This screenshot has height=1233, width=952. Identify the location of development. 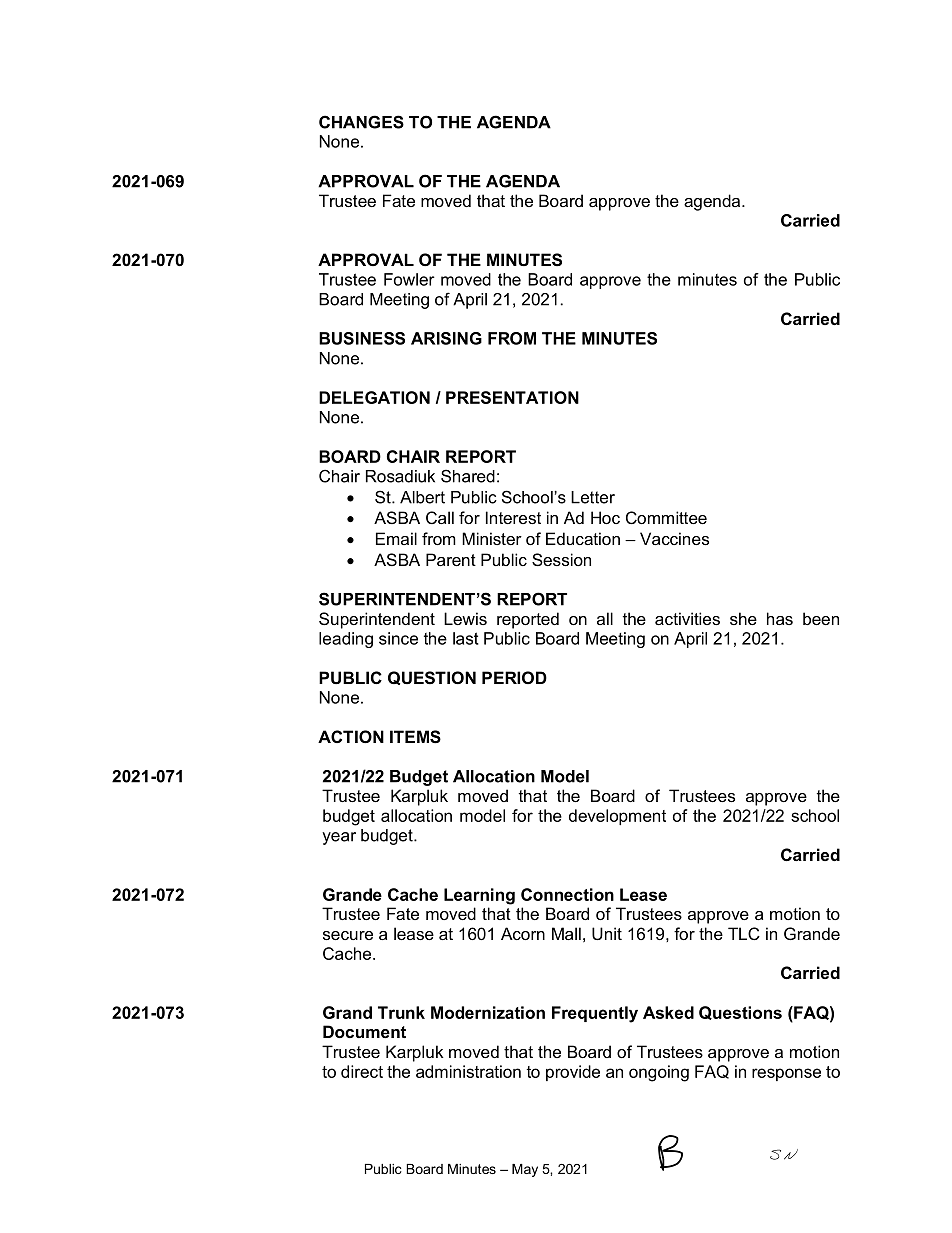
(617, 817).
